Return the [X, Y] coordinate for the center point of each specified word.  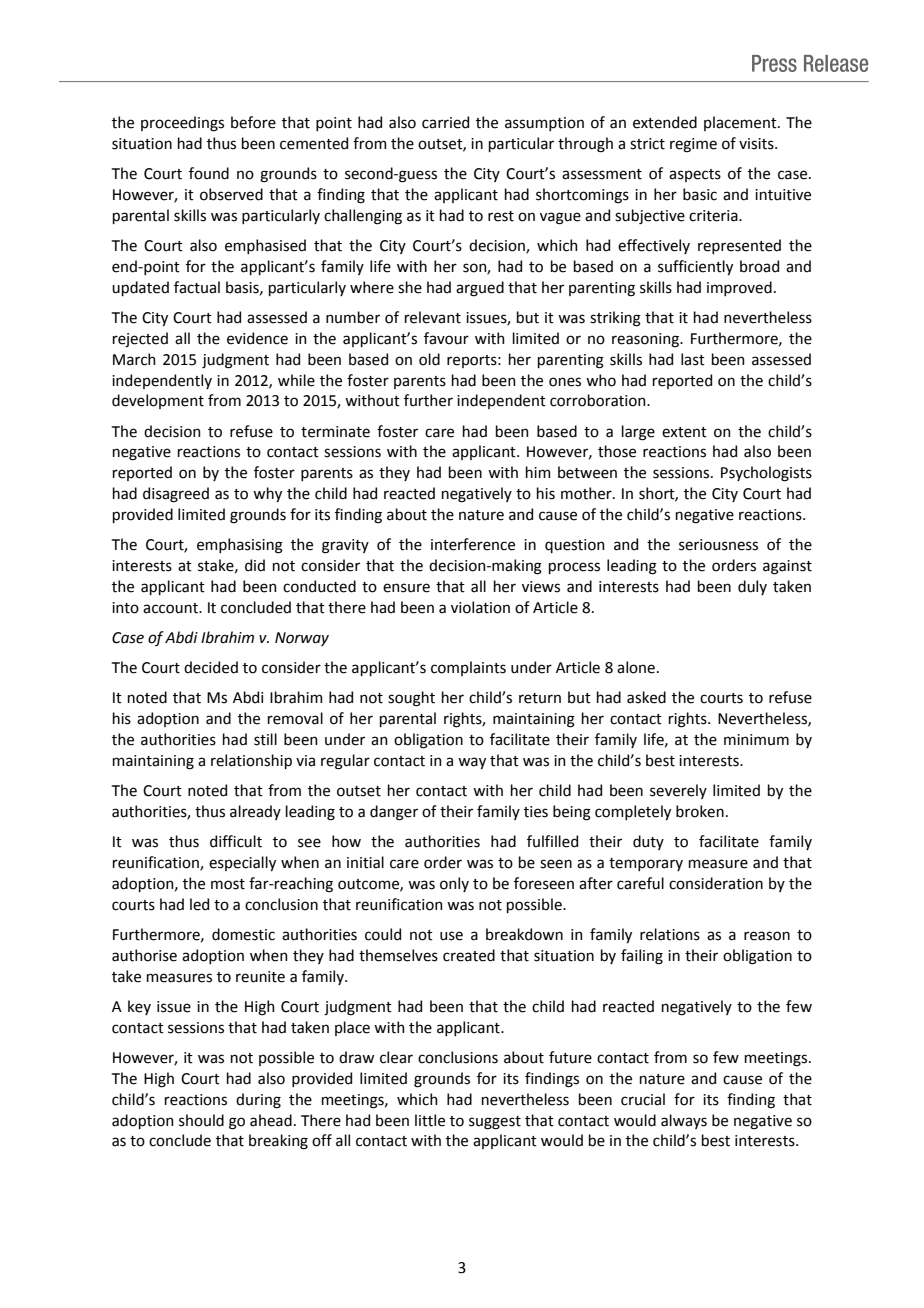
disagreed [176, 495]
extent [684, 432]
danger [394, 813]
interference [473, 544]
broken [700, 811]
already [255, 812]
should [201, 1120]
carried [445, 122]
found [209, 173]
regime [693, 145]
